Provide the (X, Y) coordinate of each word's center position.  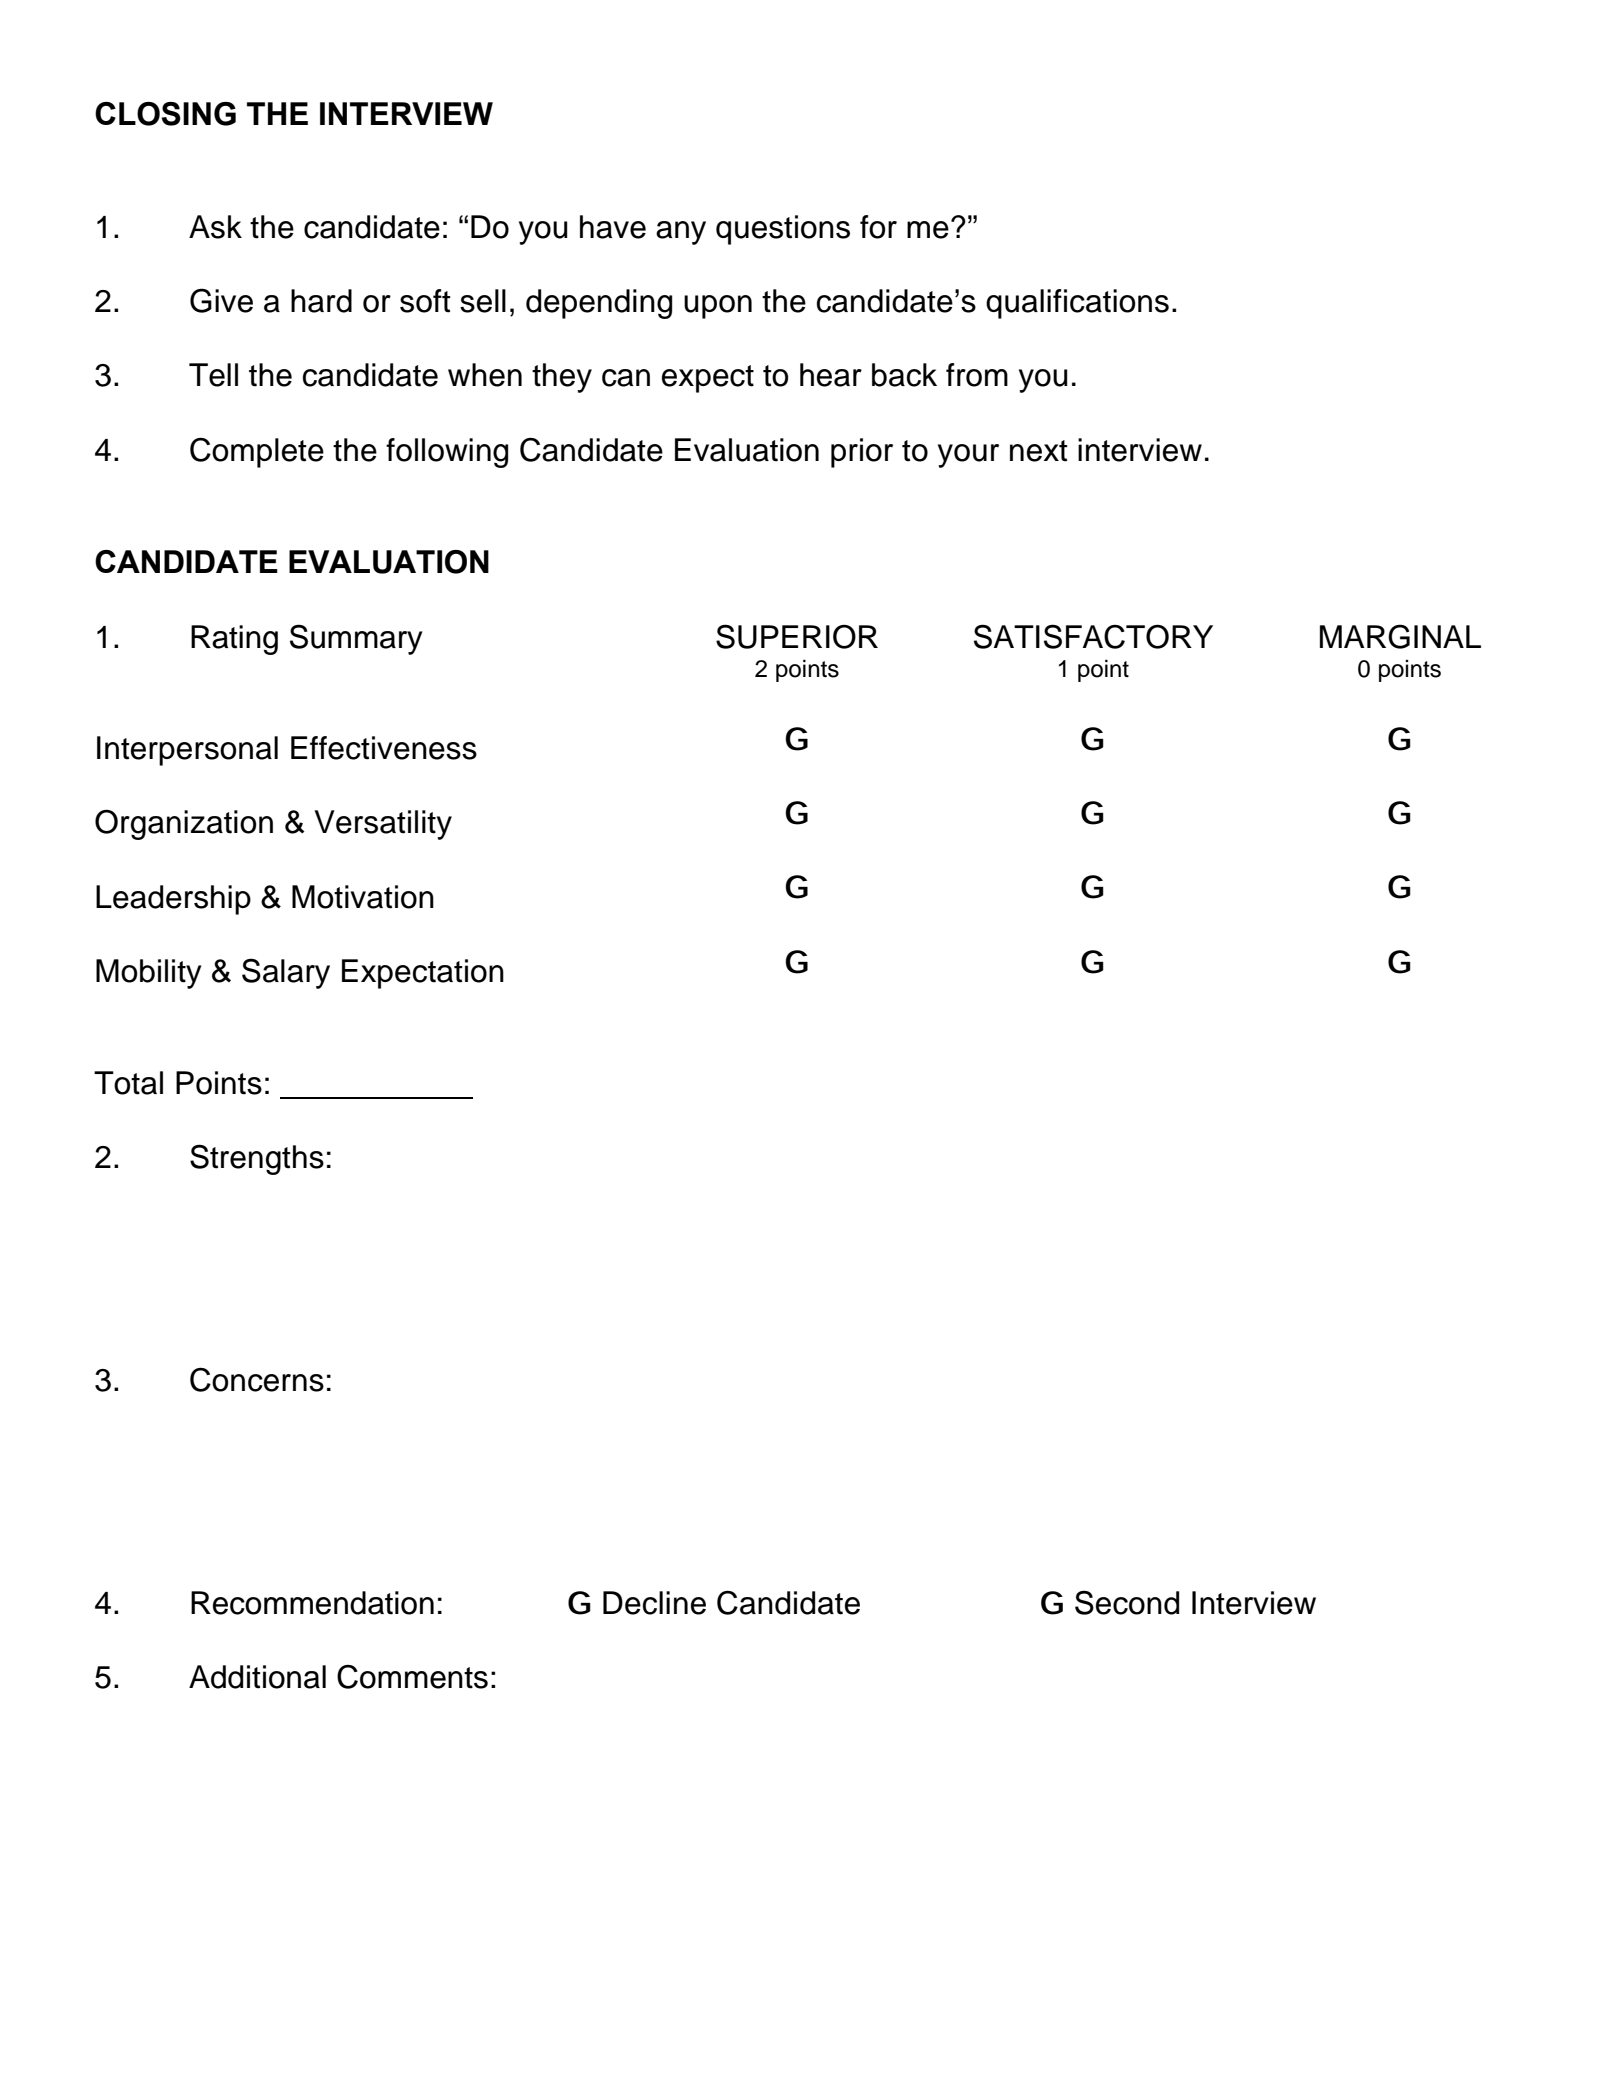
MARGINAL (1400, 636)
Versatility (383, 825)
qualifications (1077, 304)
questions (783, 230)
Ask (215, 227)
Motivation (363, 897)
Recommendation (312, 1603)
